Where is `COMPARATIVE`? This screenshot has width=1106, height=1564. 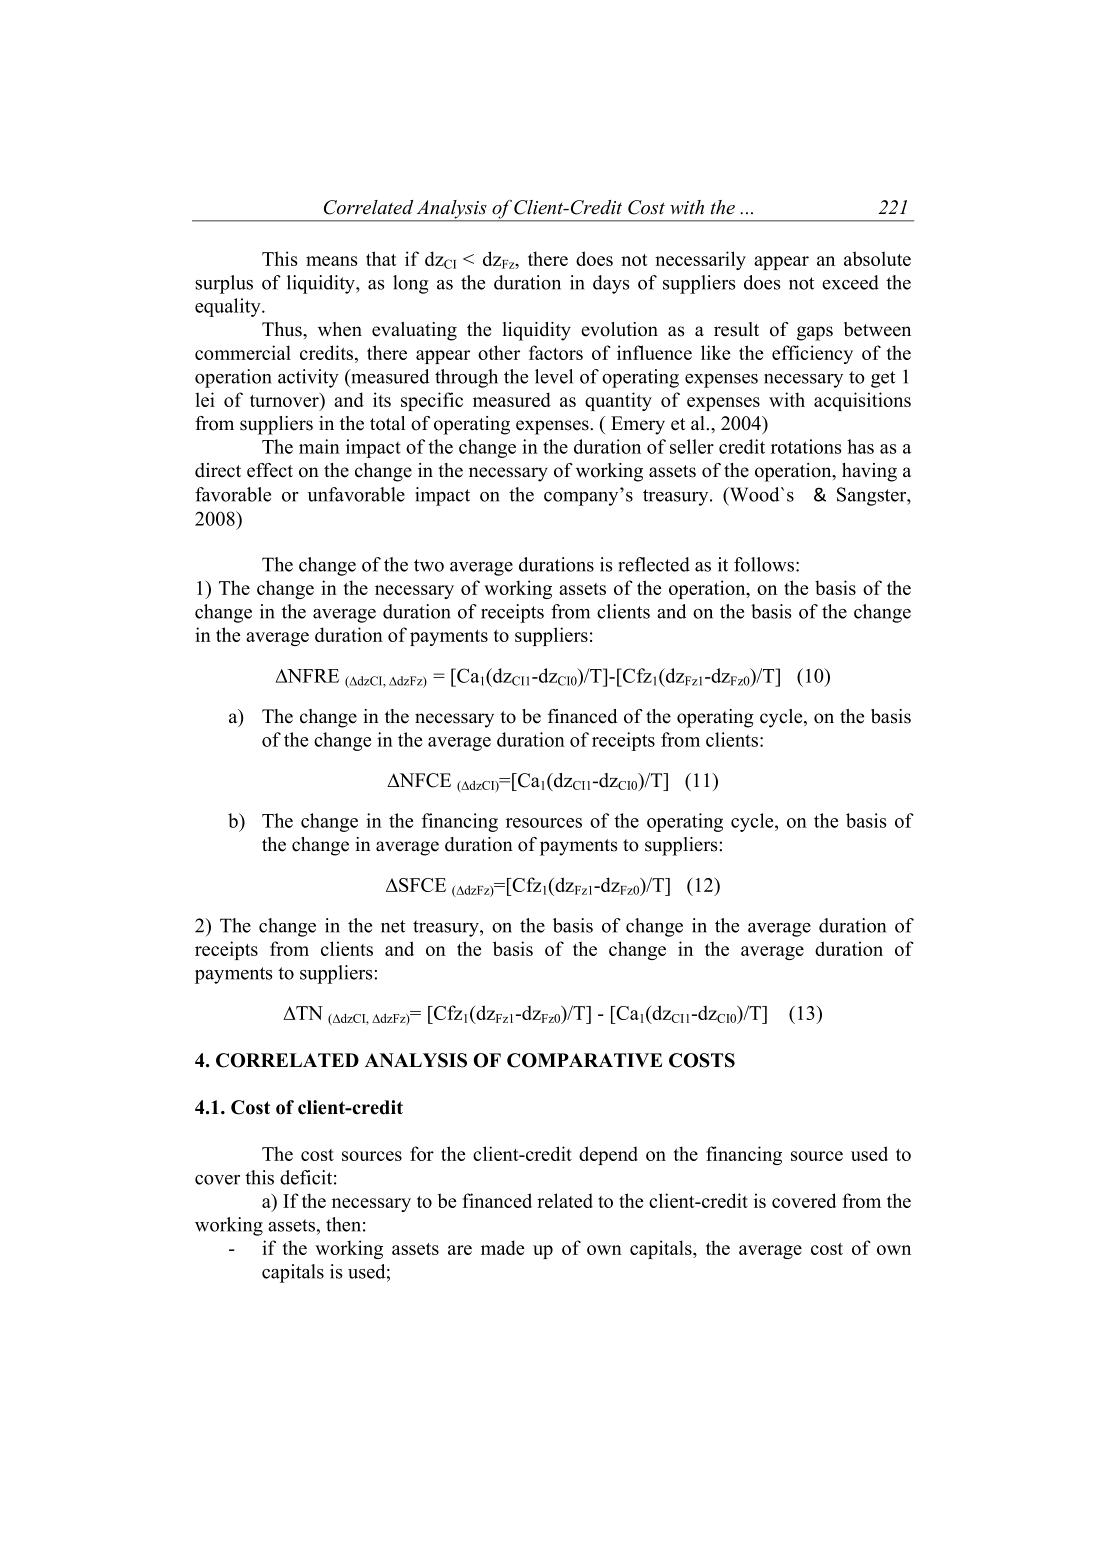
COMPARATIVE is located at coordinates (584, 1060).
